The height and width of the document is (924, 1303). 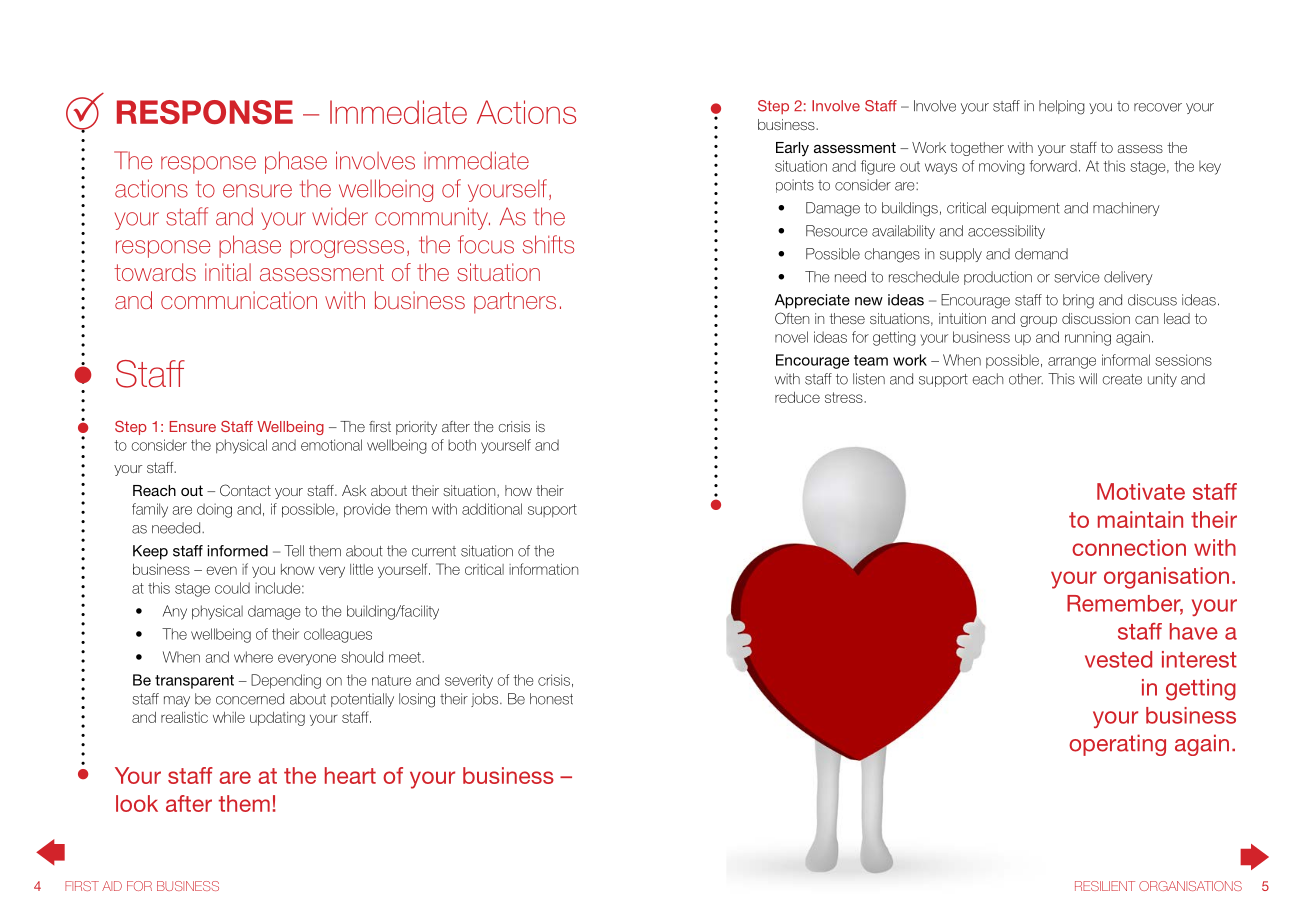 I want to click on Early, so click(x=792, y=149).
